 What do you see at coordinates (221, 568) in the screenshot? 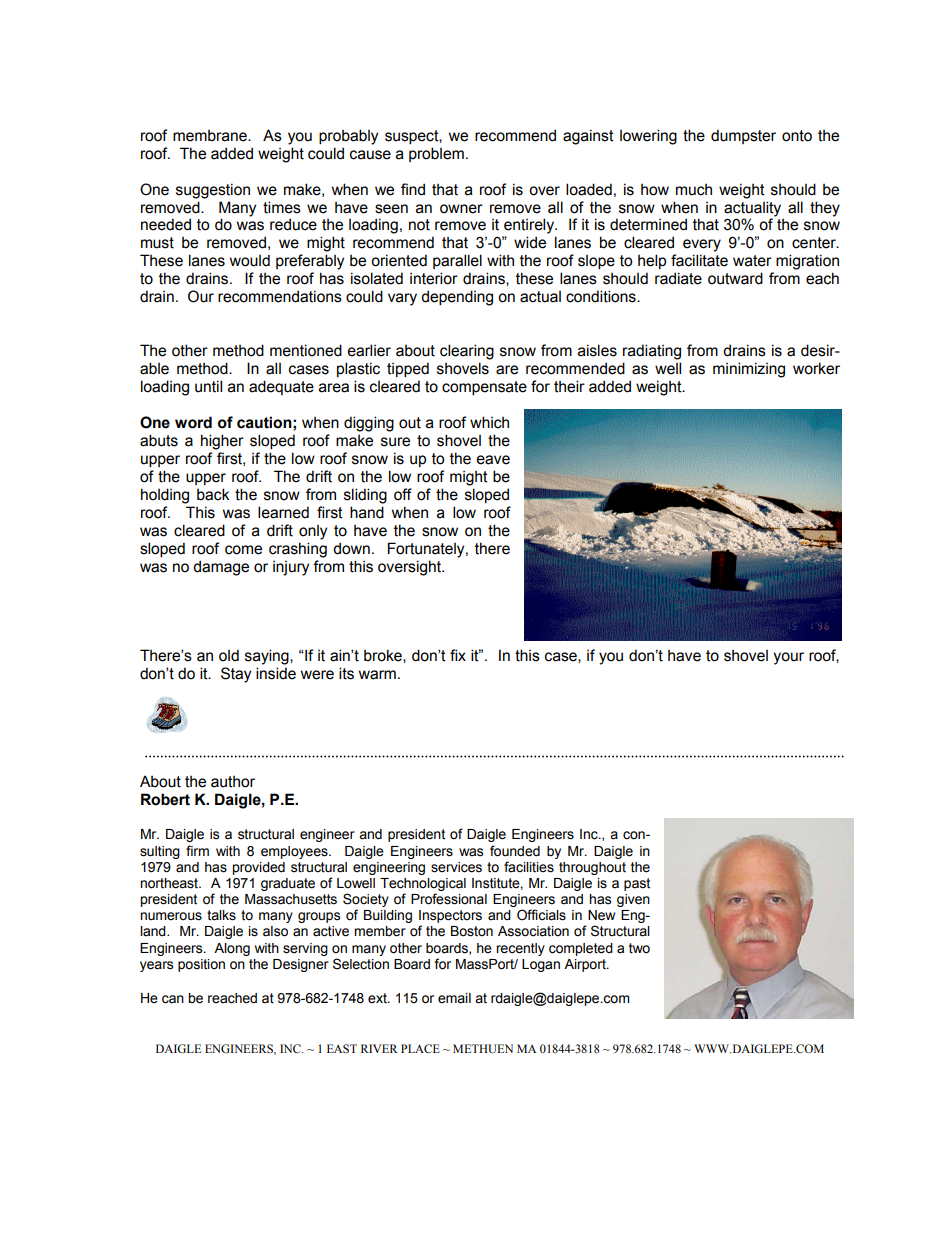
I see `damage` at bounding box center [221, 568].
